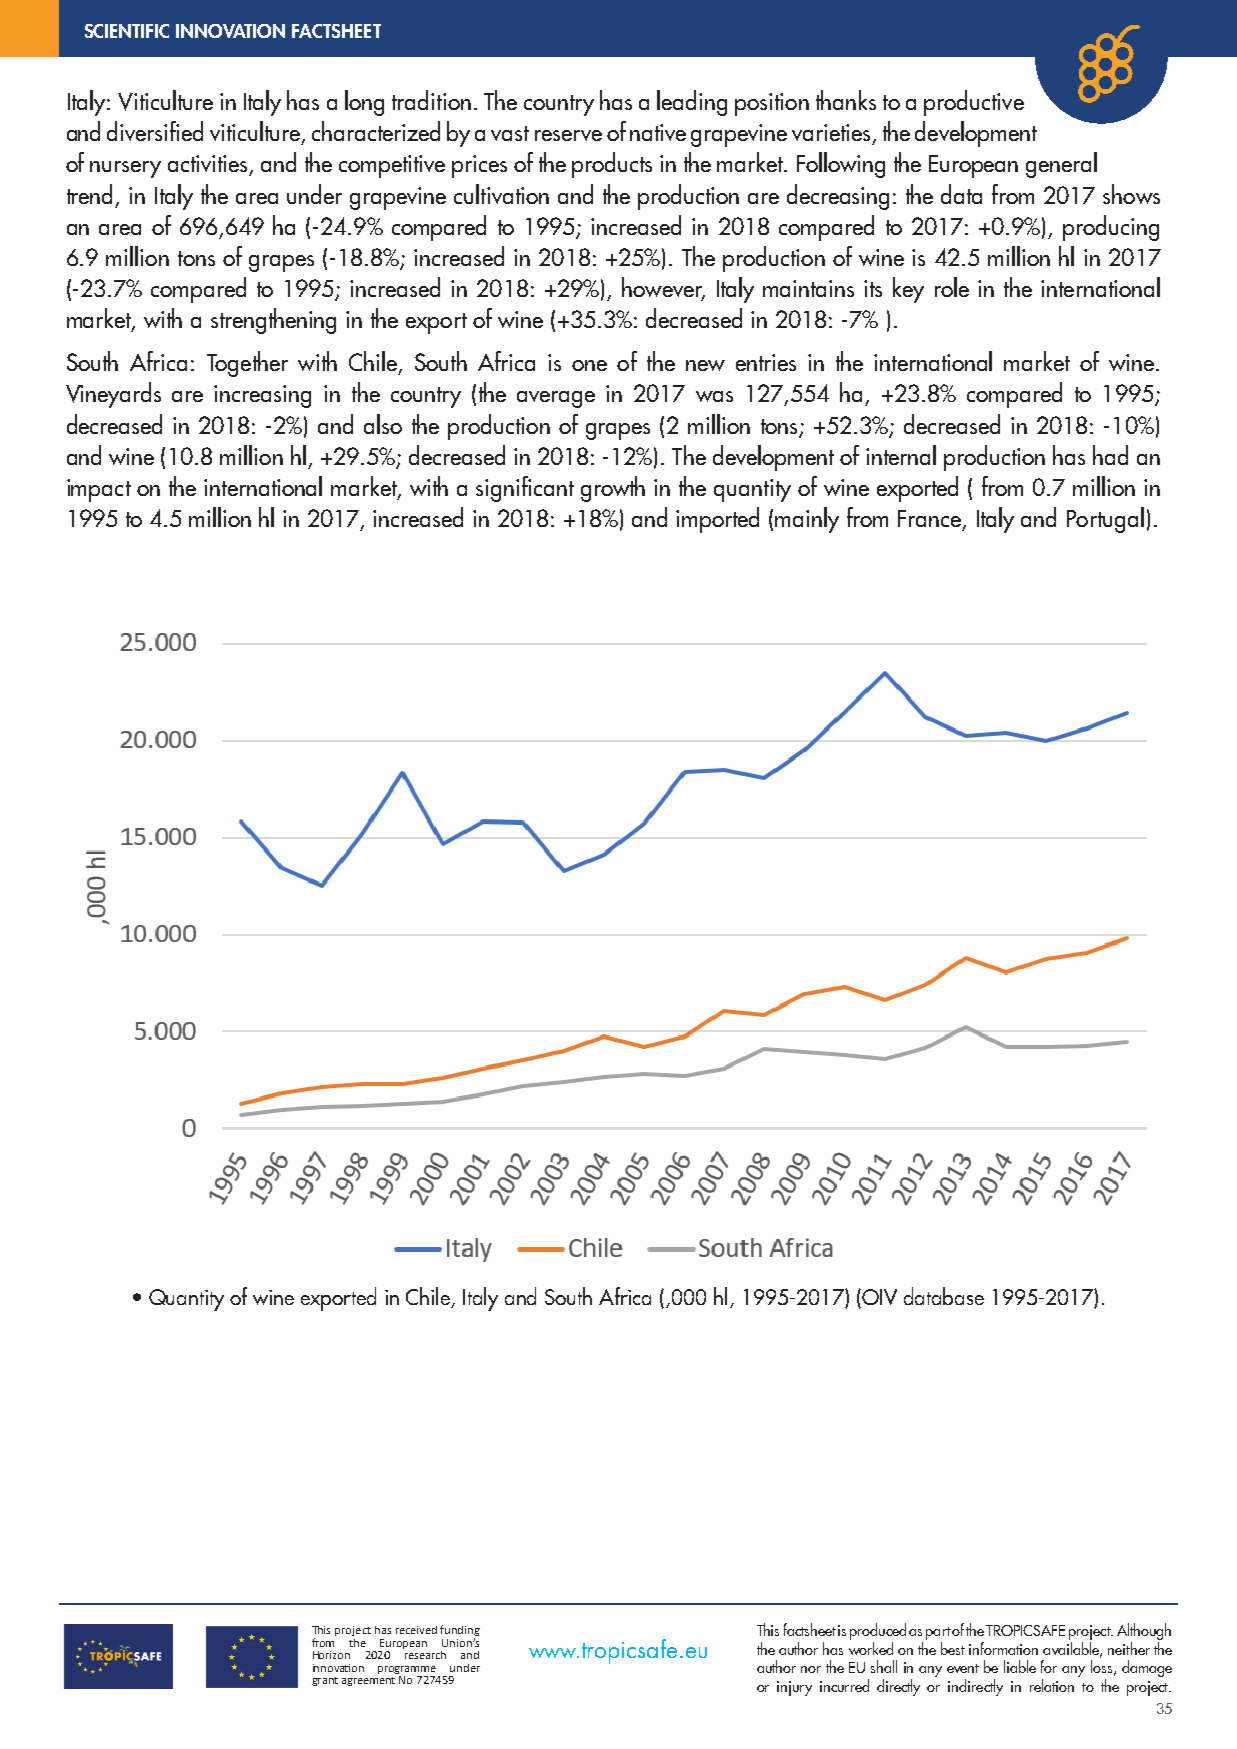 This screenshot has height=1749, width=1237. Describe the element at coordinates (974, 103) in the screenshot. I see `productive` at that location.
